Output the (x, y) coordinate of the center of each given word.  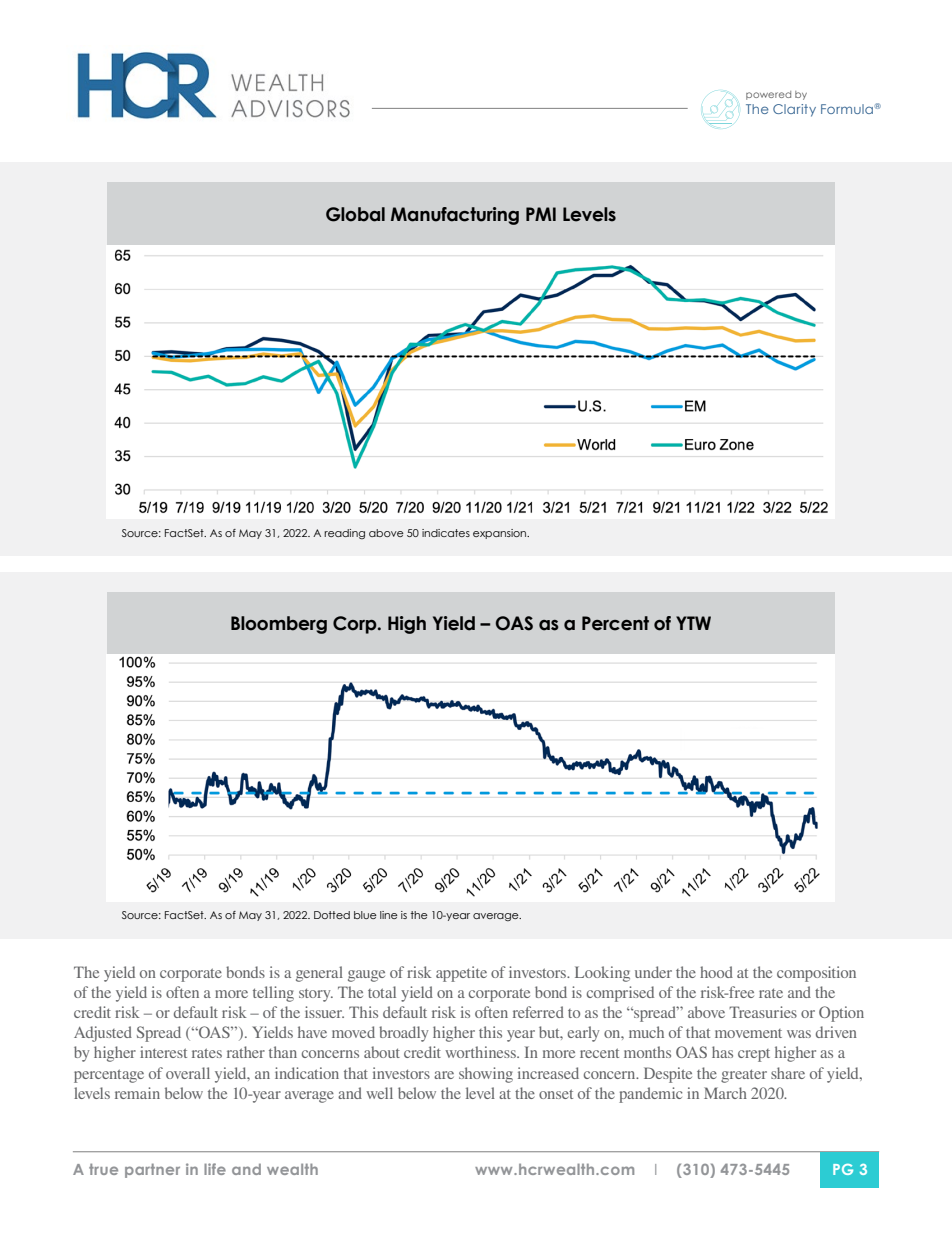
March (725, 1093)
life (215, 1169)
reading (344, 534)
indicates (446, 533)
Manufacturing (455, 216)
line (389, 915)
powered (768, 95)
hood (716, 972)
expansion (501, 534)
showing (486, 1075)
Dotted (332, 915)
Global (355, 214)
